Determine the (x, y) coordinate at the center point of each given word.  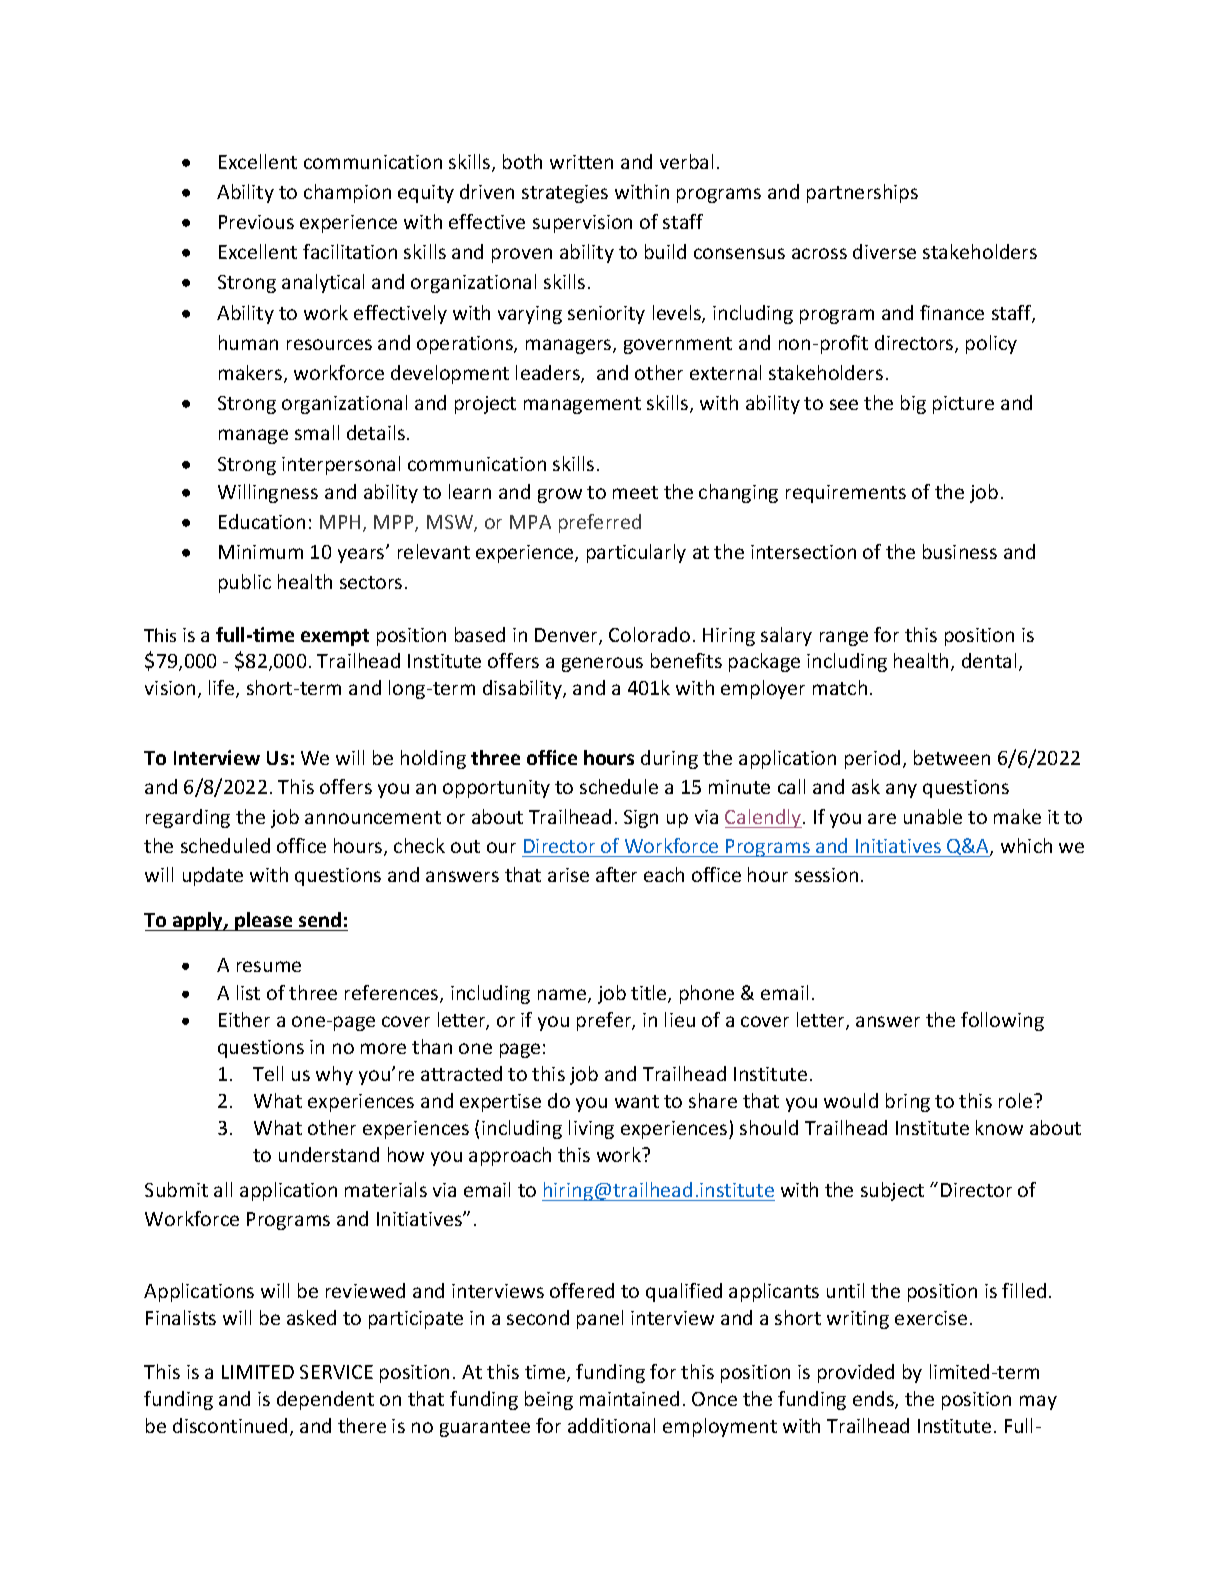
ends (874, 1400)
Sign (641, 819)
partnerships (862, 193)
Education (262, 521)
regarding (188, 818)
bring (908, 1102)
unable (933, 816)
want (637, 1101)
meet (635, 492)
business (960, 551)
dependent (325, 1400)
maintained (629, 1398)
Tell (268, 1073)
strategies (565, 194)
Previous (256, 222)
